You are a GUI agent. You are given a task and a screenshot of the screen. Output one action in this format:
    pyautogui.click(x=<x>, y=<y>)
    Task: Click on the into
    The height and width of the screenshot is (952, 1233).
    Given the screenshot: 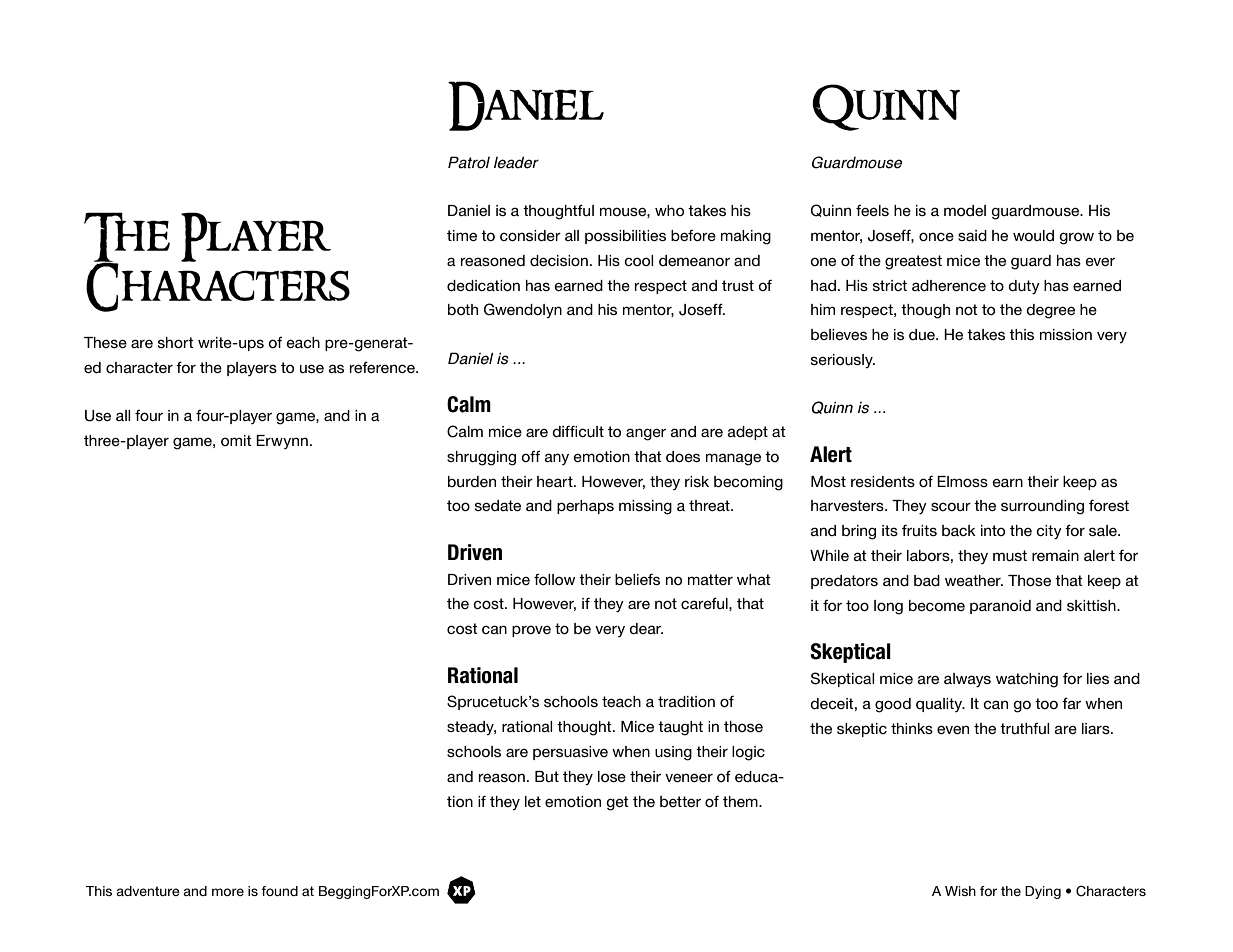 What is the action you would take?
    pyautogui.click(x=993, y=530)
